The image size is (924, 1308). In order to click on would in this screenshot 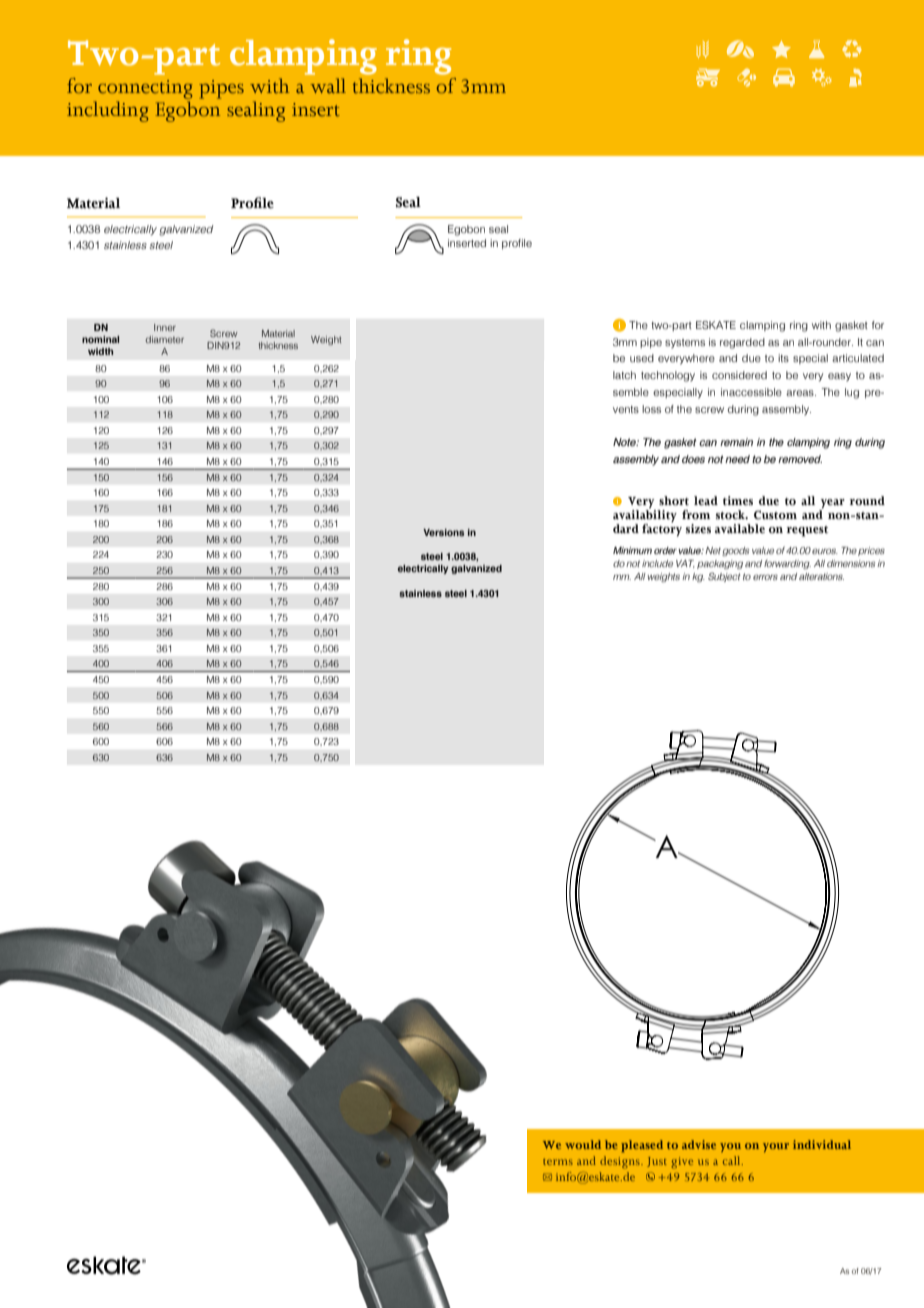, I will do `click(583, 1144)`.
